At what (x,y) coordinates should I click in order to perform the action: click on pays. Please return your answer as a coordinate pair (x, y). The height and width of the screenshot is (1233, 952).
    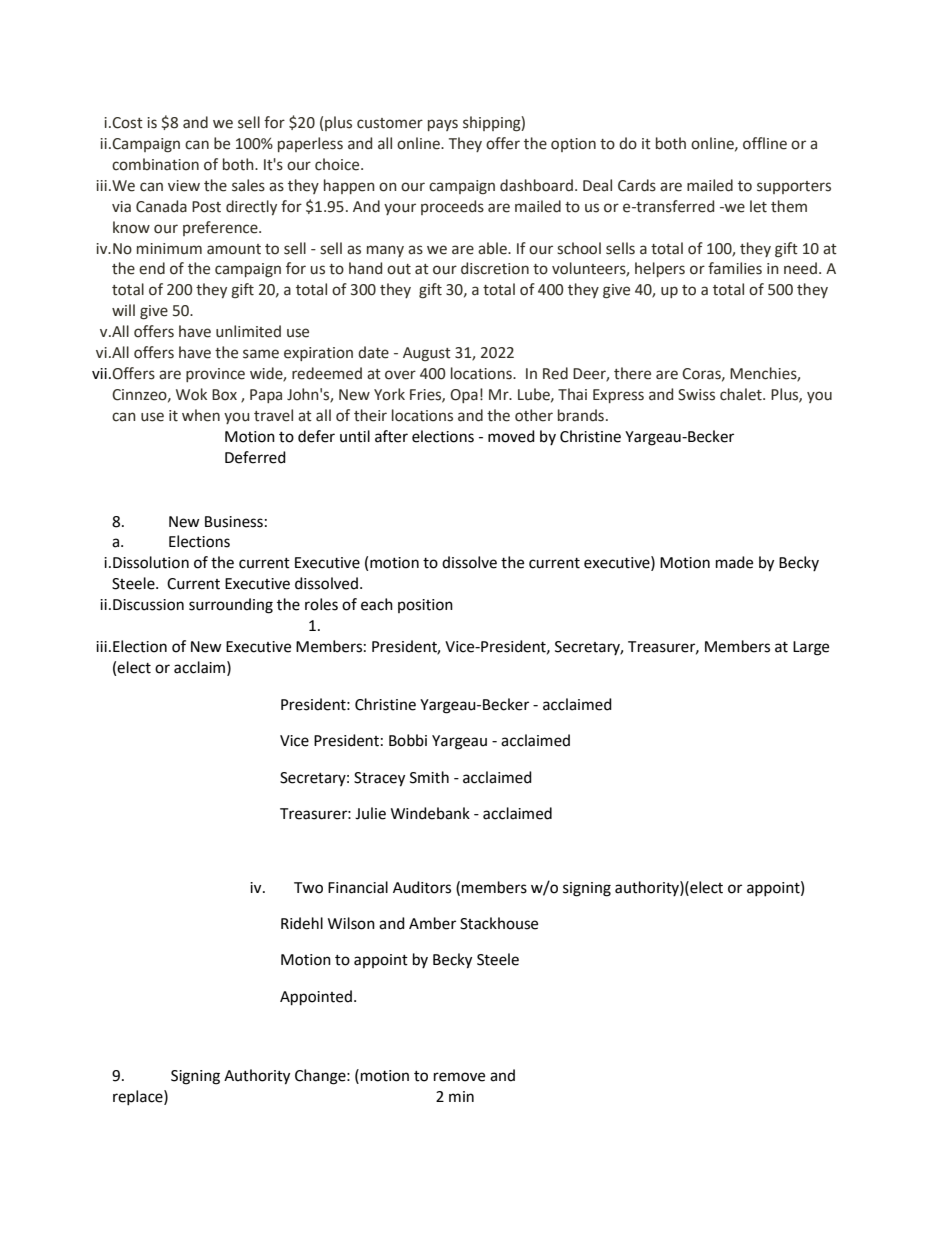
    Looking at the image, I should click on (443, 125).
